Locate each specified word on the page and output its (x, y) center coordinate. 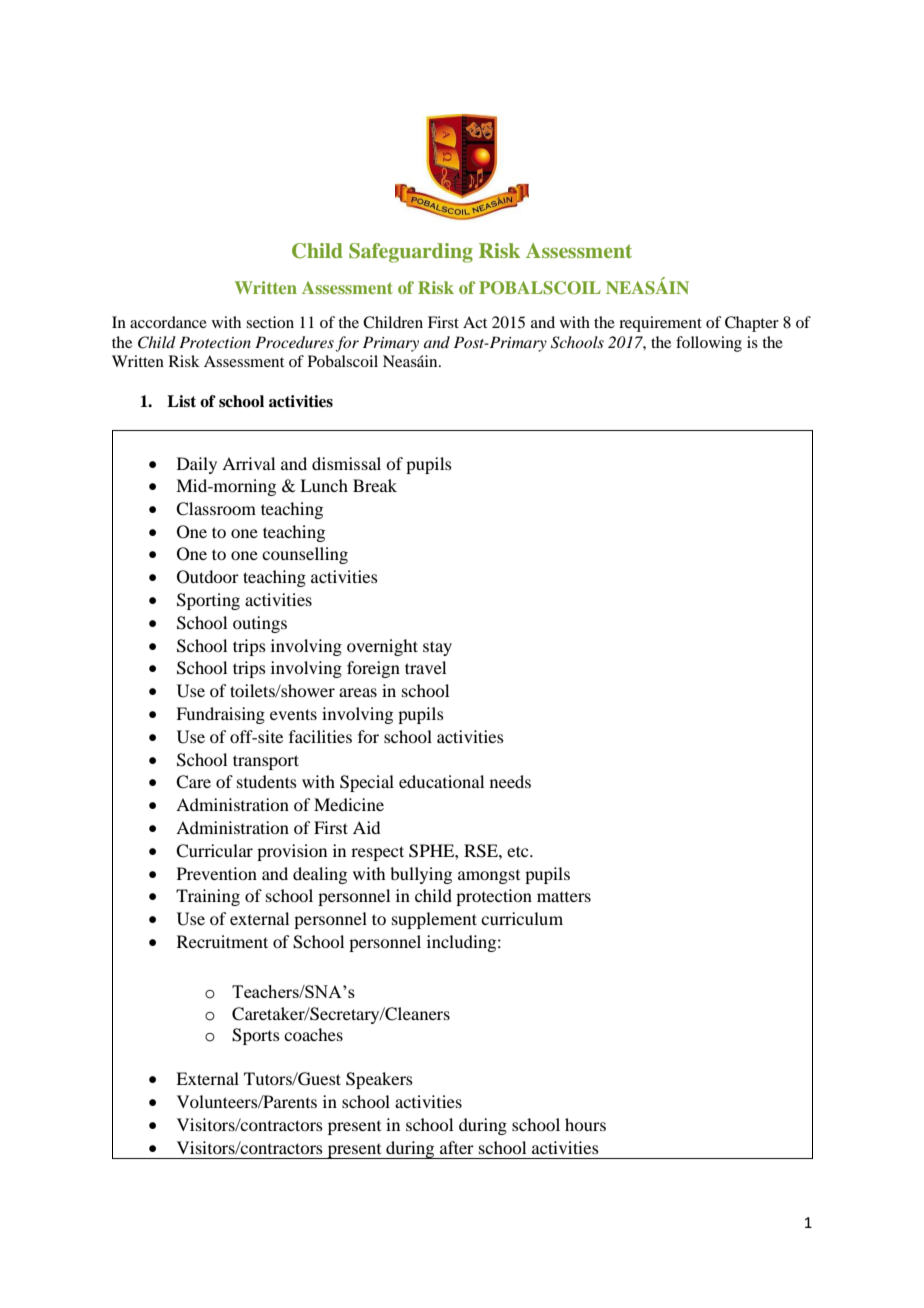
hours (585, 1124)
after (457, 1147)
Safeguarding (411, 253)
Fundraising (220, 715)
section (270, 322)
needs (510, 781)
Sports (256, 1036)
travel (425, 667)
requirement (660, 324)
